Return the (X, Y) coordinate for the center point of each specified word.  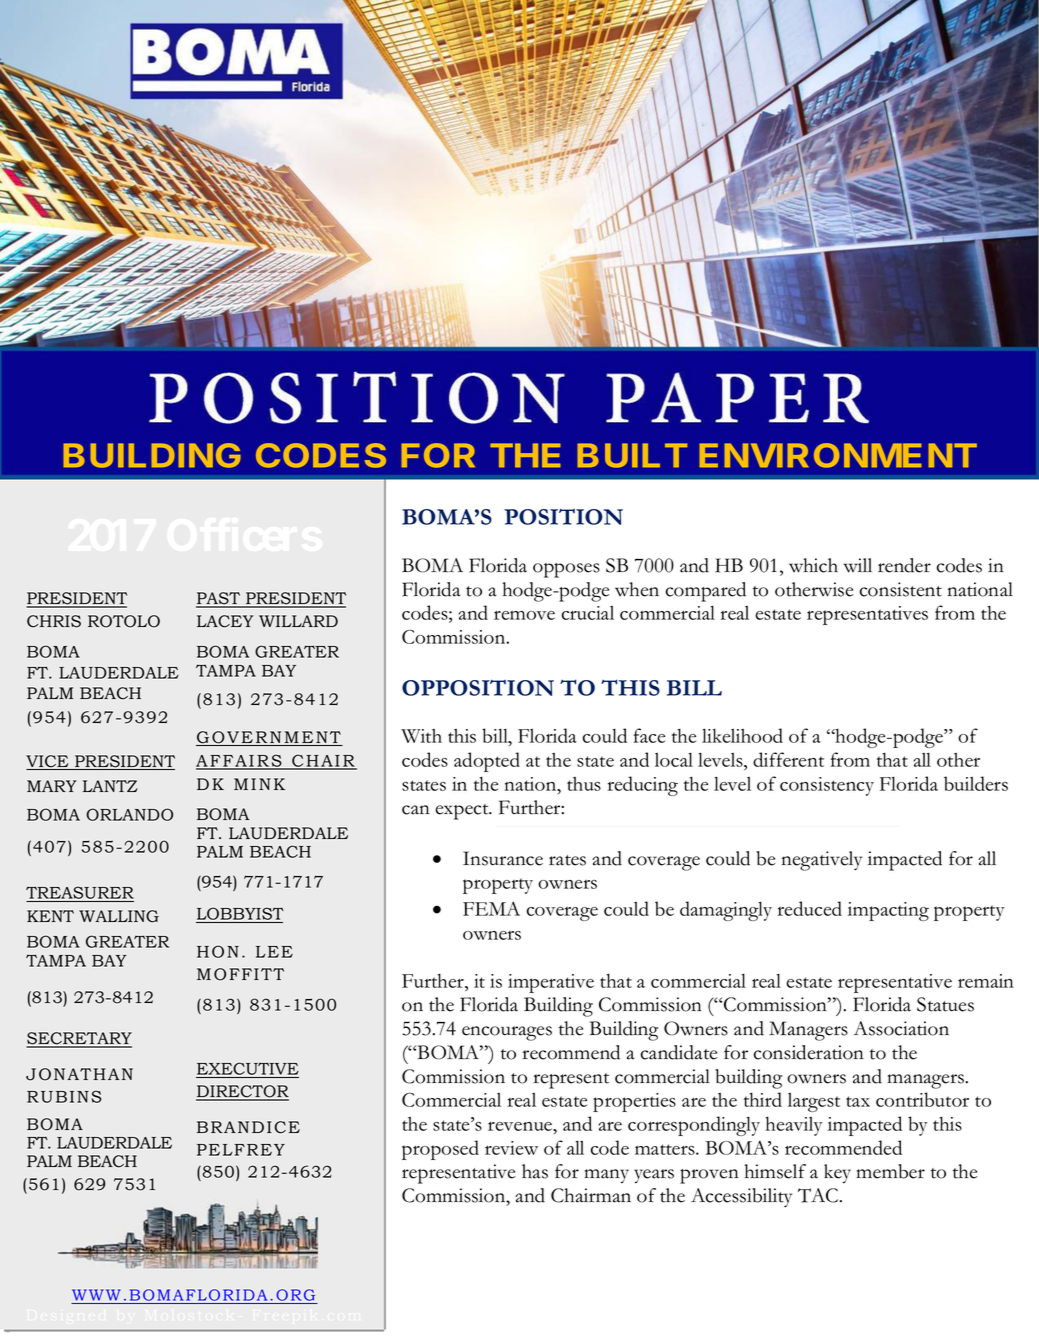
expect (463, 812)
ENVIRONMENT (838, 455)
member (890, 1171)
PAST (219, 599)
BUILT (632, 455)
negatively (821, 861)
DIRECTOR (242, 1092)
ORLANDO (129, 814)
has (535, 1171)
